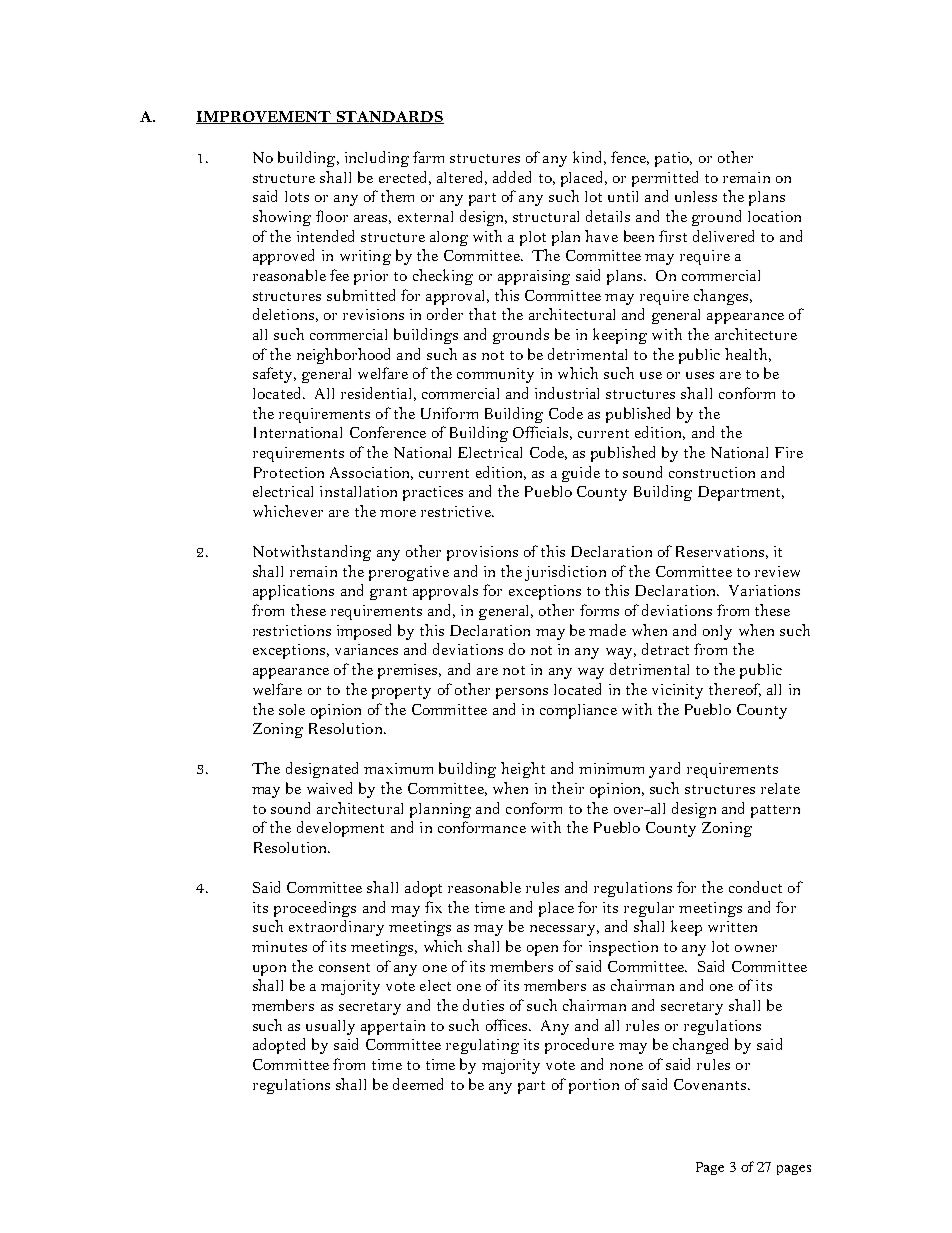 The height and width of the image is (1233, 952). I want to click on changed, so click(700, 1046).
